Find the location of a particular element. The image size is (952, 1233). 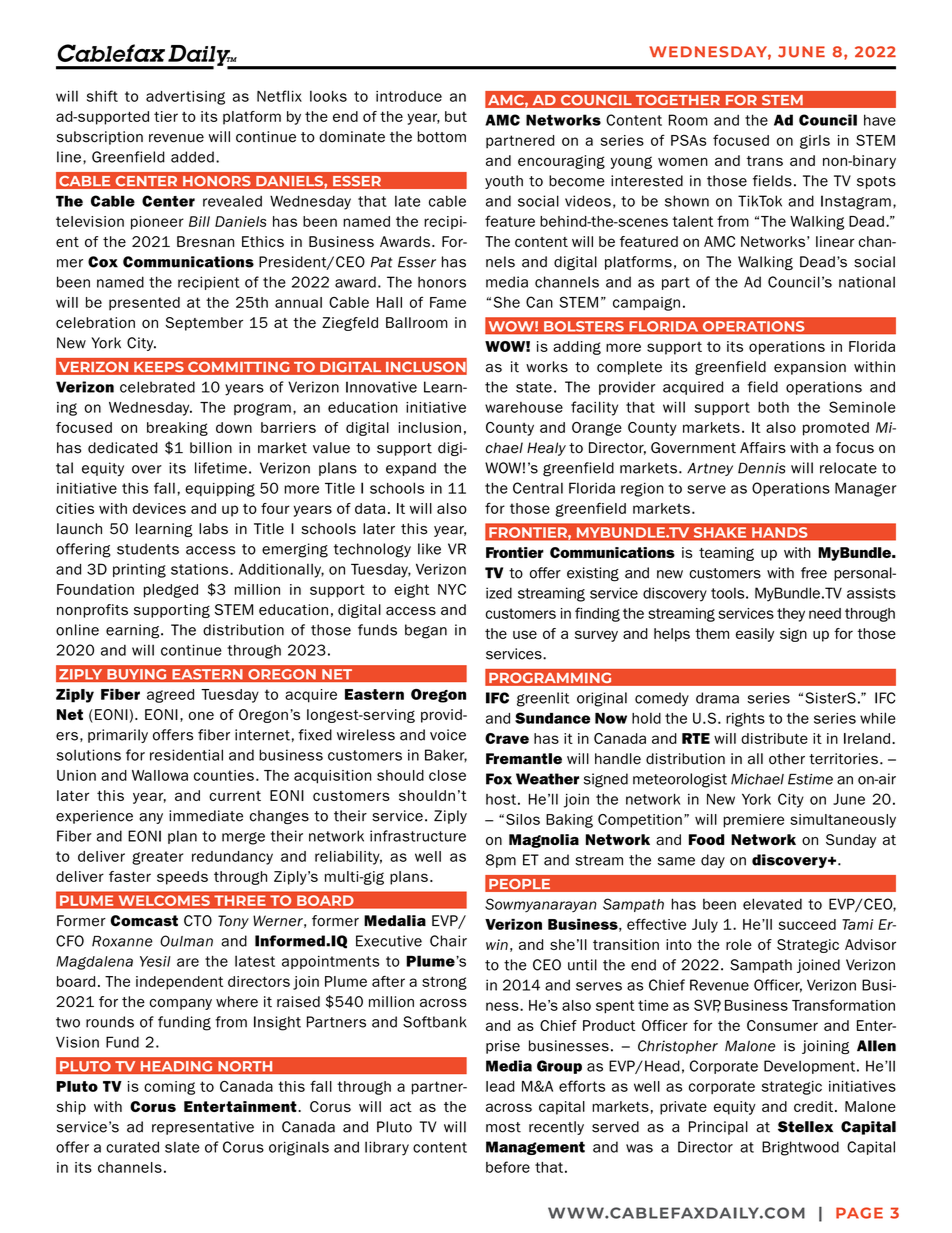

celebrated is located at coordinates (157, 387).
